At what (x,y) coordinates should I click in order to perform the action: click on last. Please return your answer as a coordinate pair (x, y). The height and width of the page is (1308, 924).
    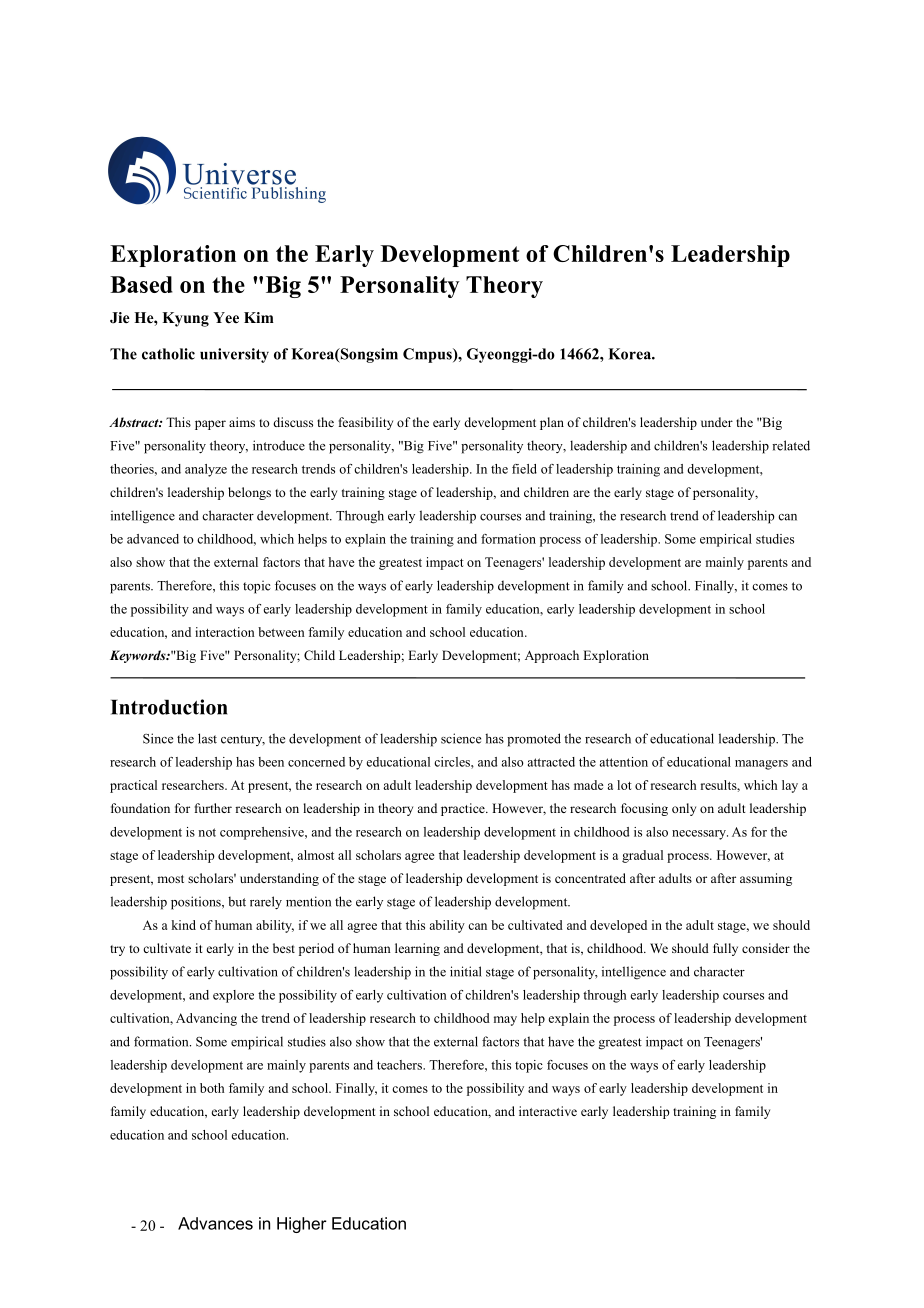
    Looking at the image, I should click on (207, 738).
